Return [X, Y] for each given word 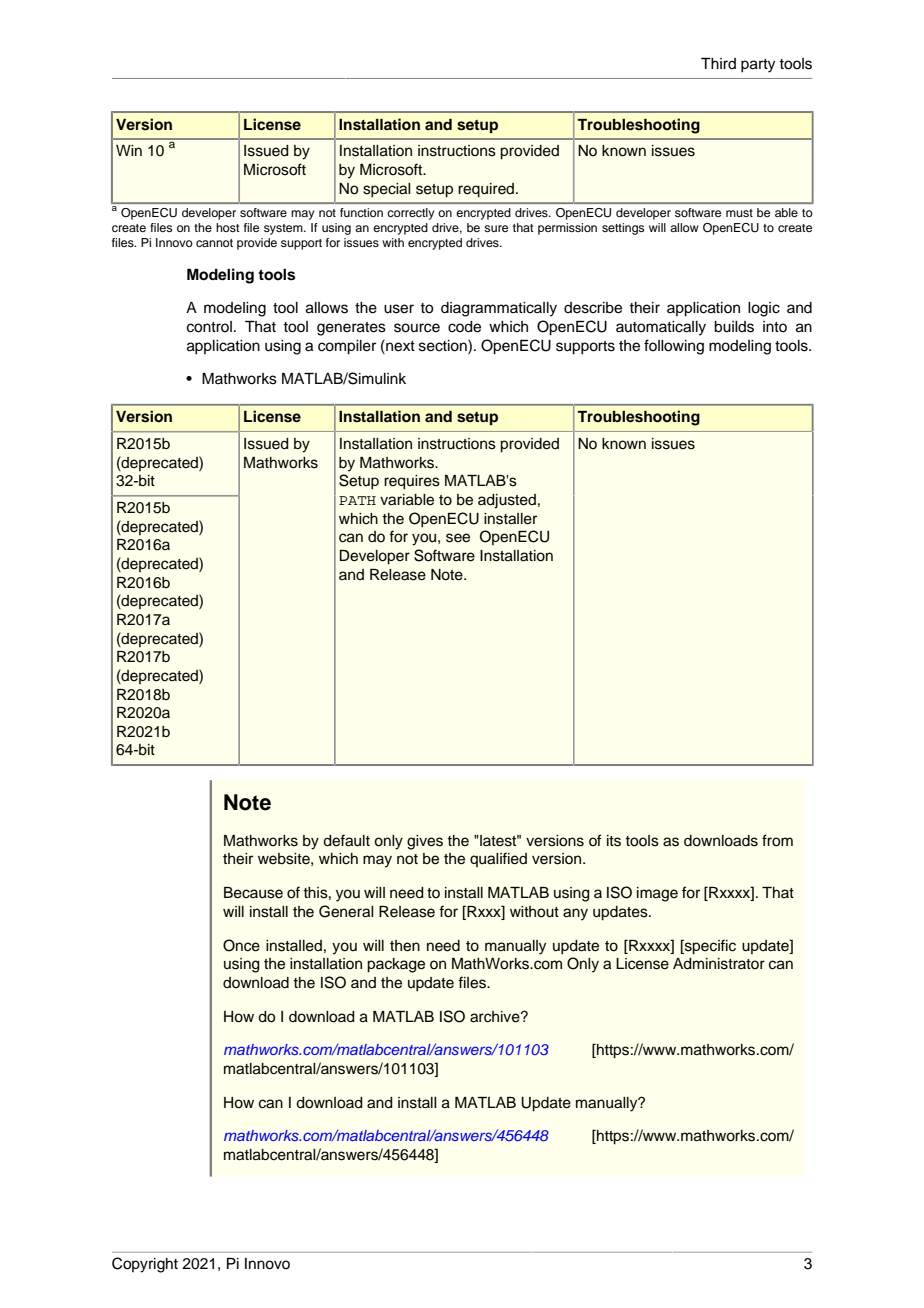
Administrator [719, 964]
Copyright [145, 1265]
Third [718, 63]
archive [496, 1017]
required [487, 190]
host [228, 227]
